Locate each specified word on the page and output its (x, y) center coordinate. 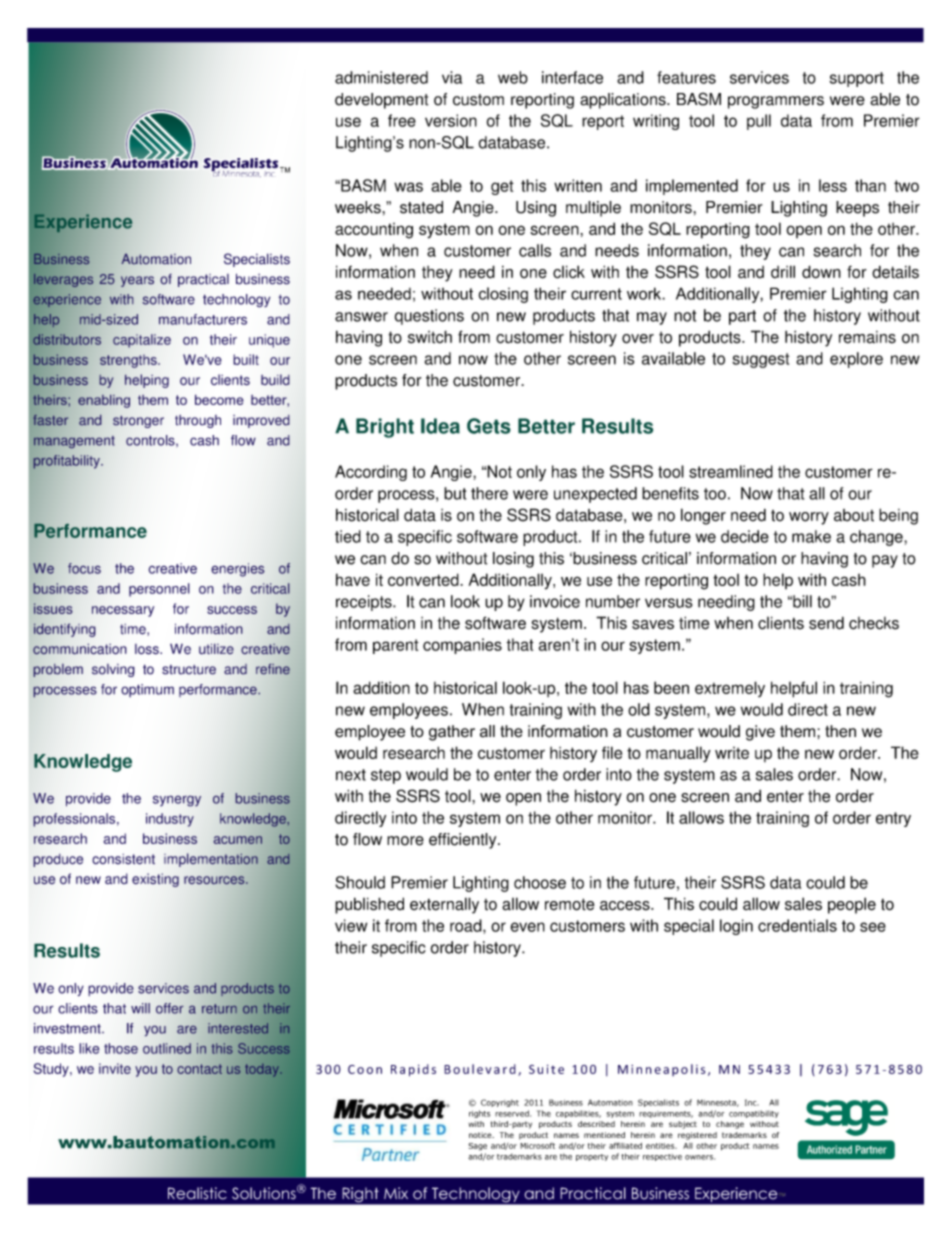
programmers (776, 102)
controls (151, 440)
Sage (477, 1147)
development (381, 101)
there (489, 493)
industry (170, 820)
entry (893, 819)
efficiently (464, 841)
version (451, 120)
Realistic (197, 1193)
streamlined (731, 471)
